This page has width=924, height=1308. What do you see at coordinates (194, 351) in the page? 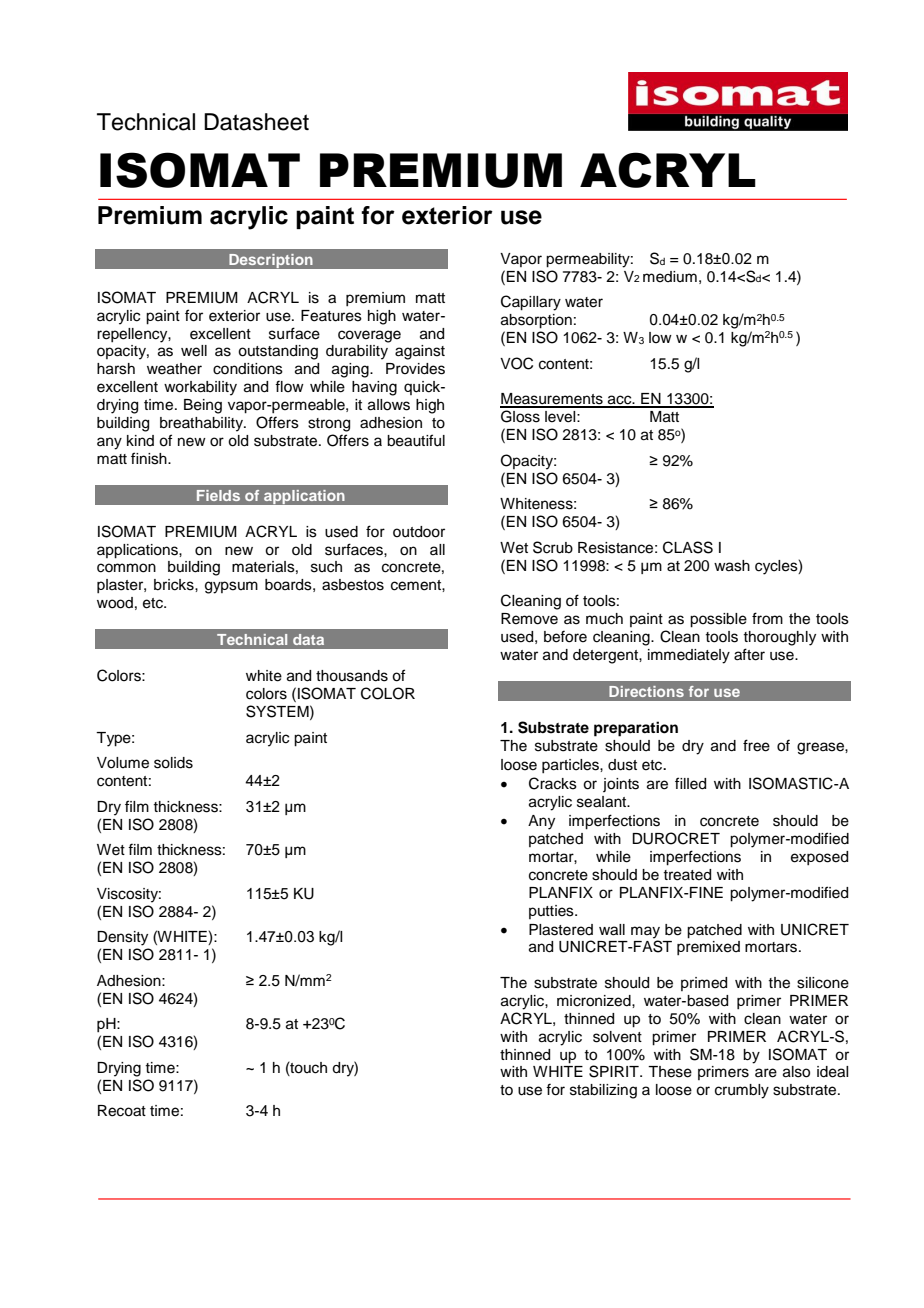
I see `well` at bounding box center [194, 351].
